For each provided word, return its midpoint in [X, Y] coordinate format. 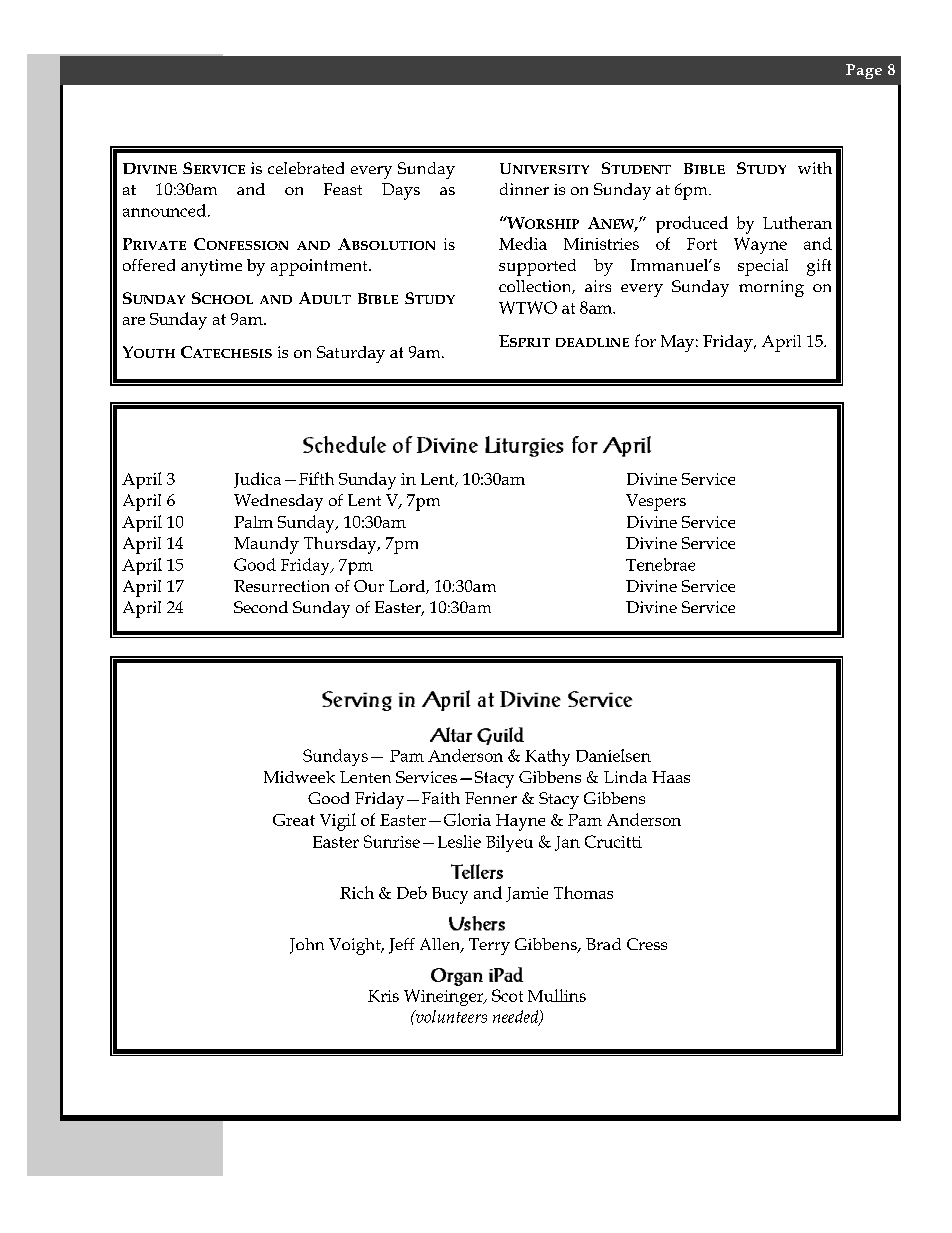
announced [164, 210]
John [307, 946]
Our [369, 586]
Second [261, 607]
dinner [524, 189]
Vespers [656, 502]
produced [692, 224]
